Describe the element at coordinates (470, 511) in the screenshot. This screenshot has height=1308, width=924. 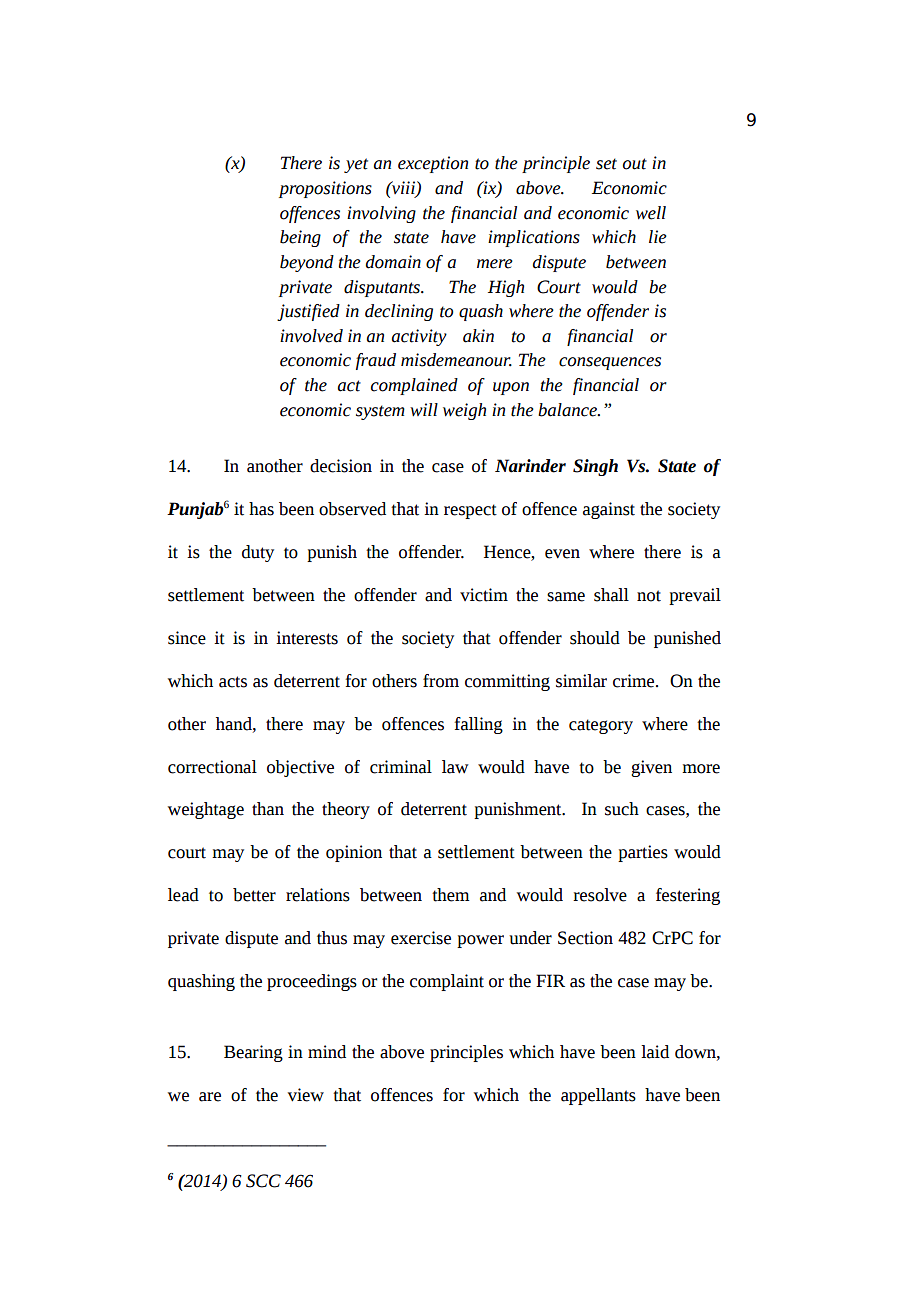
I see `respect` at that location.
